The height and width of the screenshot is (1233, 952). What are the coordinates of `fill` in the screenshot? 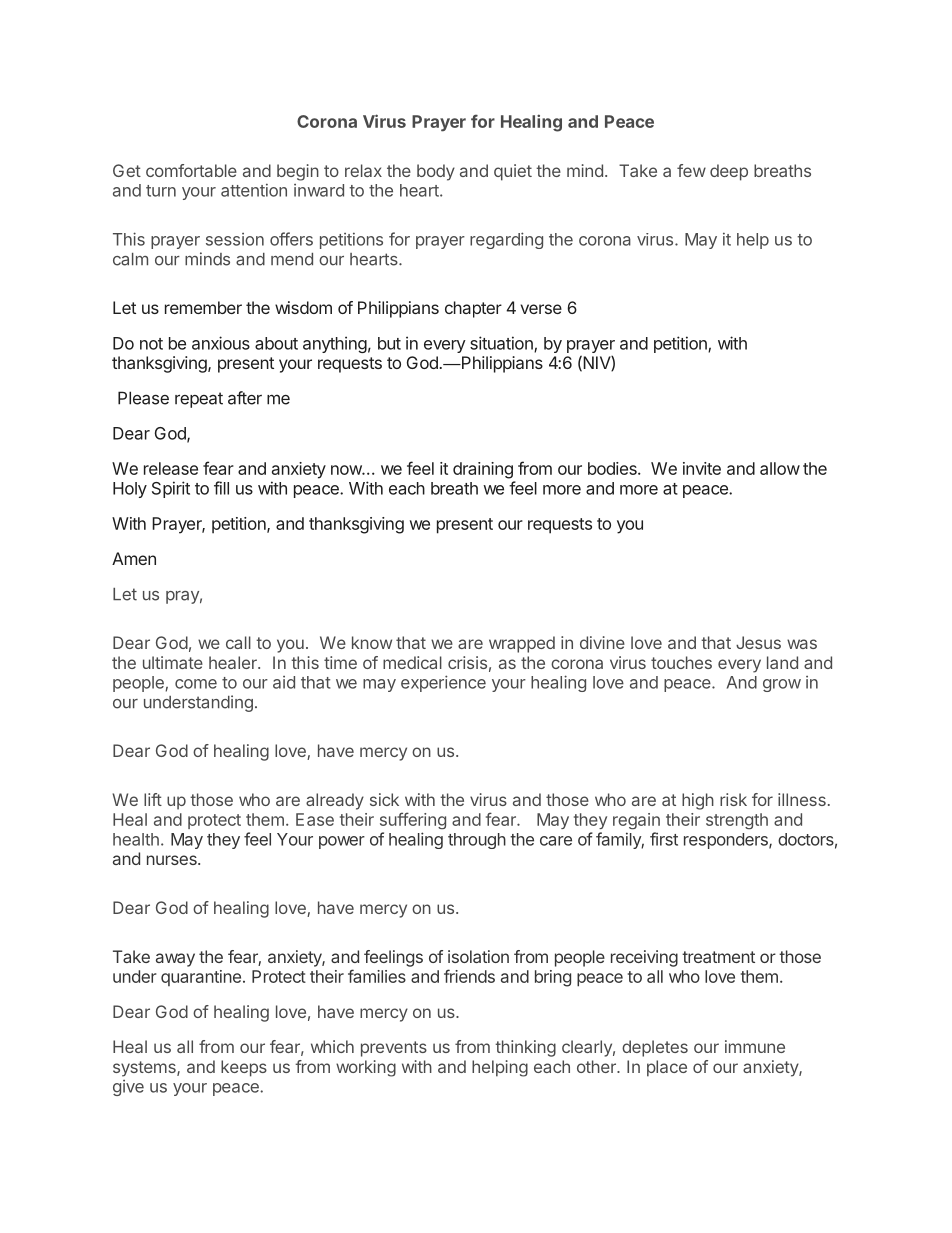 It's located at (221, 488).
